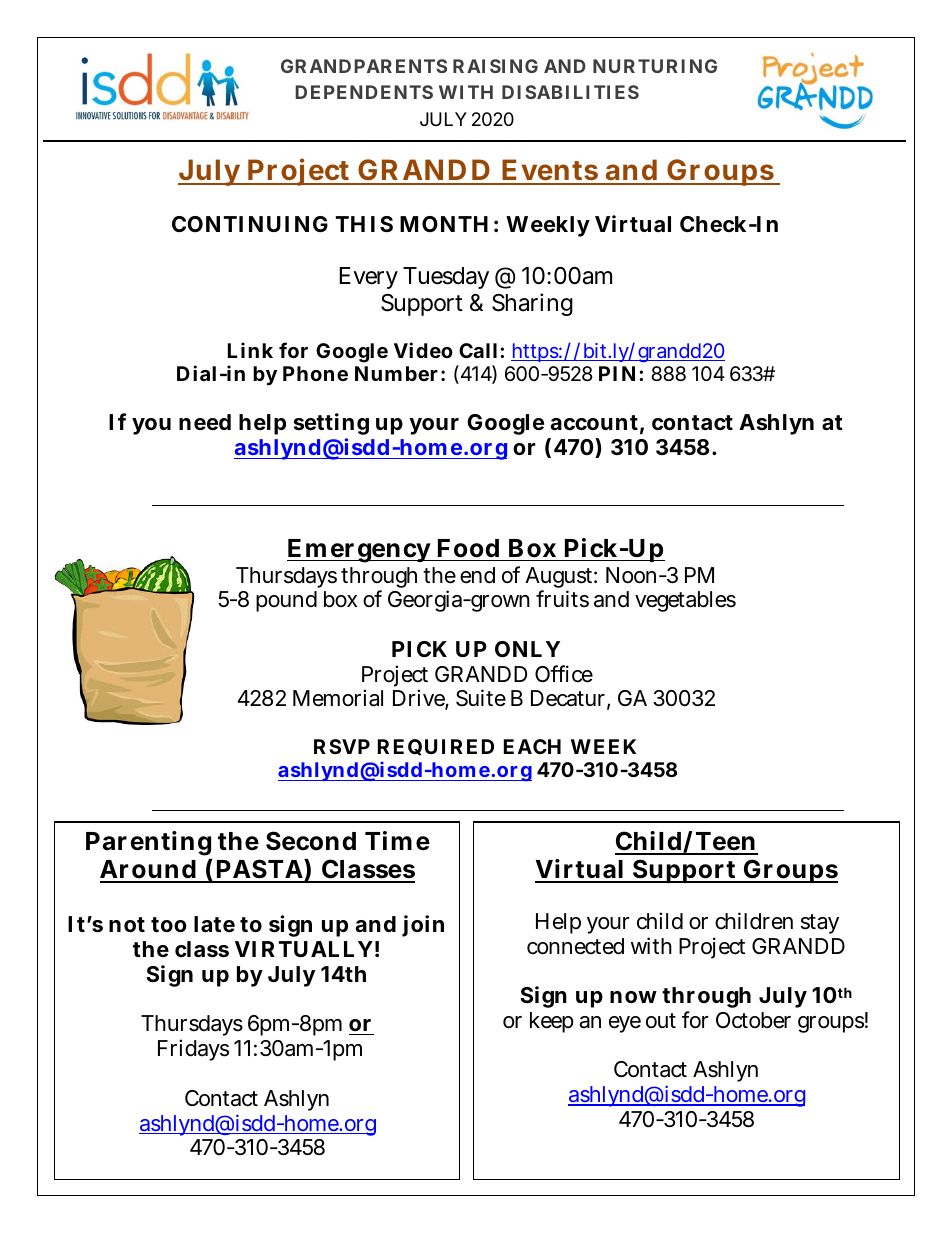 The width and height of the image is (952, 1233). What do you see at coordinates (286, 601) in the image?
I see `pound` at bounding box center [286, 601].
